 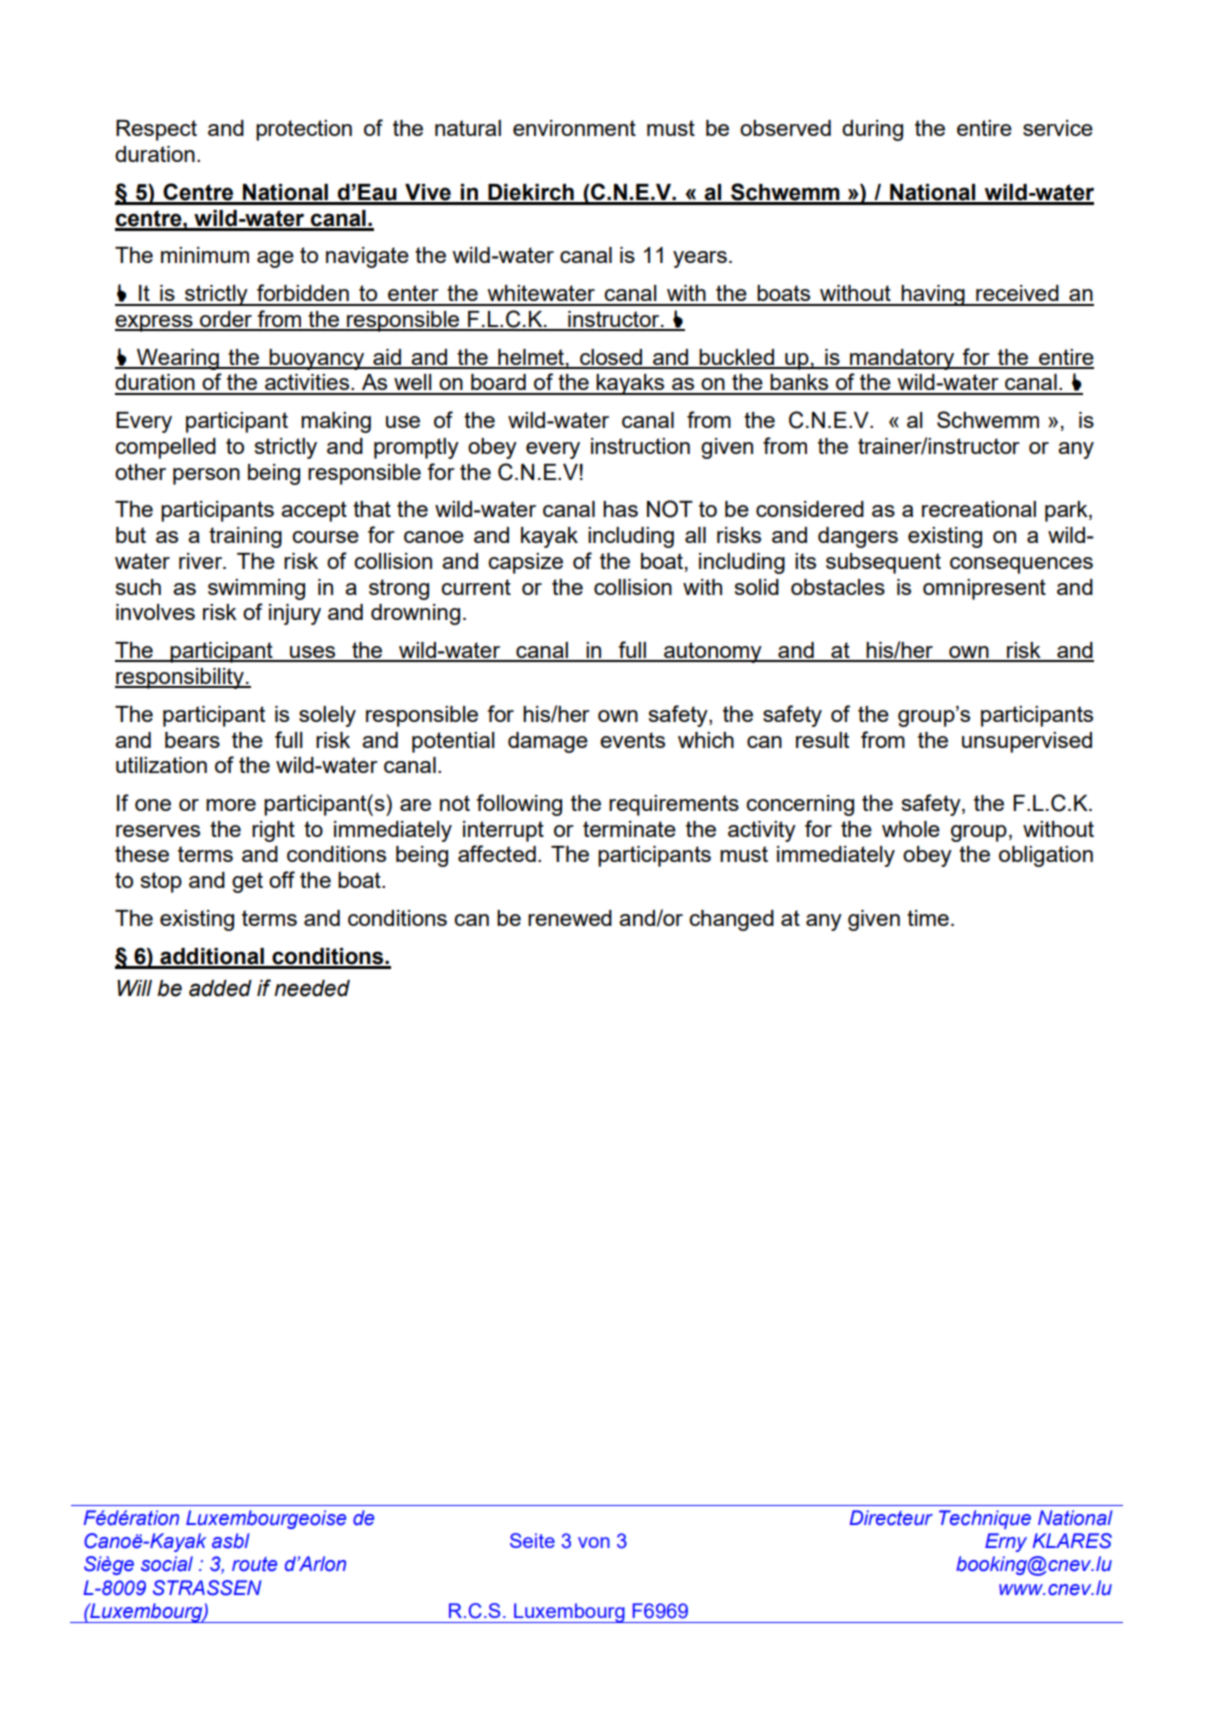 What do you see at coordinates (574, 128) in the document?
I see `environment` at bounding box center [574, 128].
